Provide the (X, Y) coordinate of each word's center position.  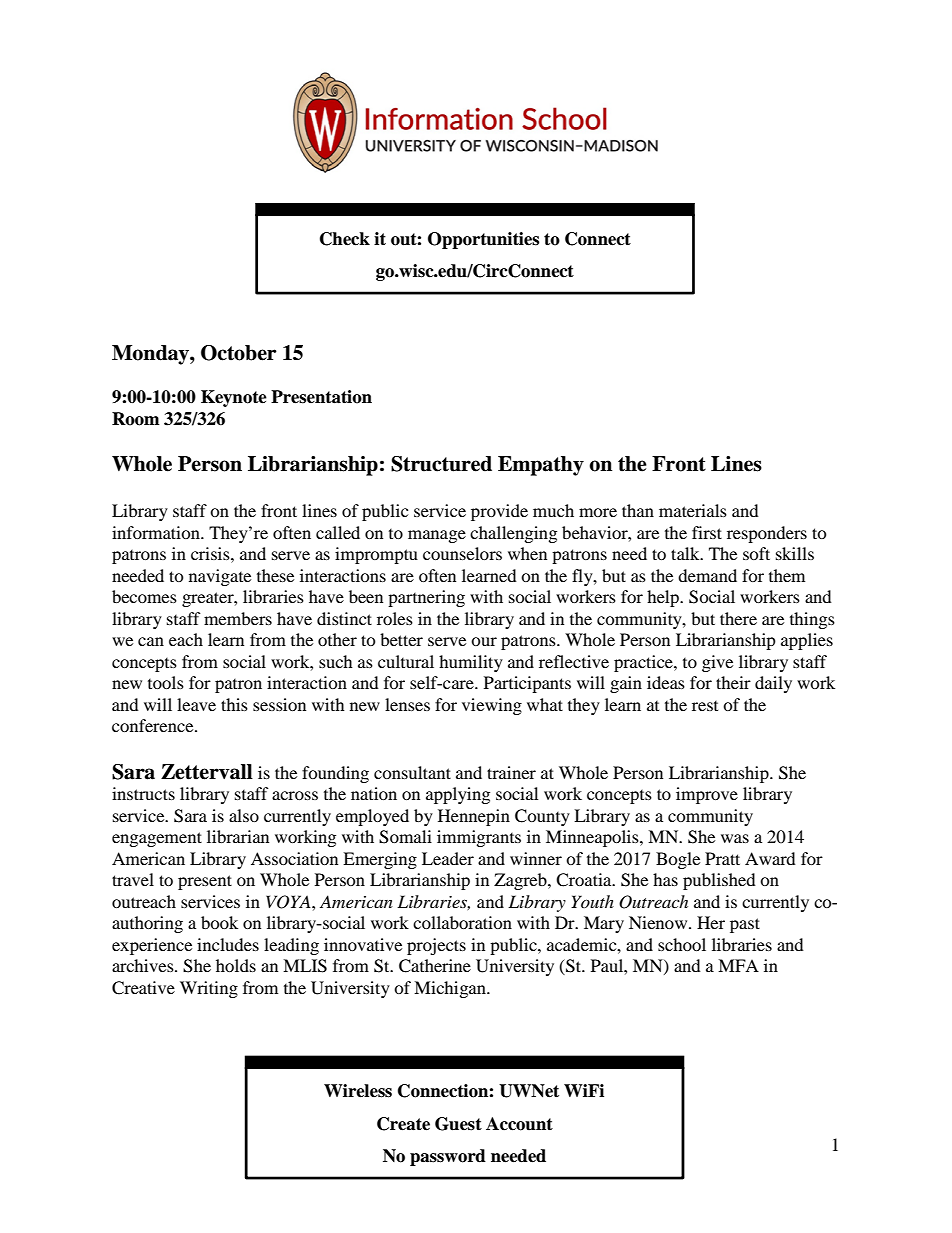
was (735, 838)
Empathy (541, 466)
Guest (458, 1124)
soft (756, 553)
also (244, 815)
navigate (220, 577)
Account (519, 1124)
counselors (462, 553)
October (239, 353)
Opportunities (483, 240)
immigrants (479, 838)
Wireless (358, 1091)
